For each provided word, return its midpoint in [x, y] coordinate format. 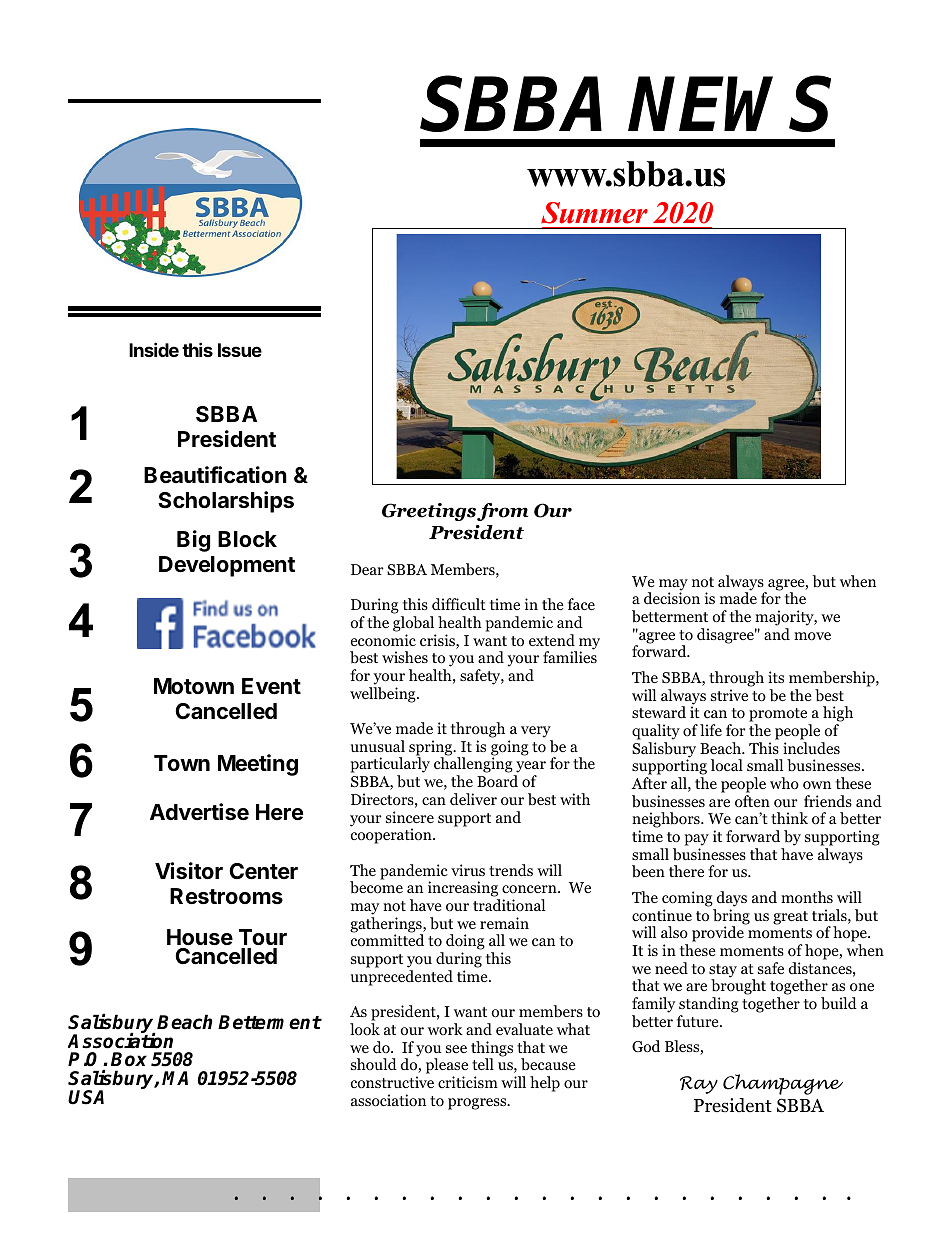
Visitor [189, 871]
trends [511, 870]
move [812, 636]
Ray [699, 1085]
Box [129, 1059]
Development [227, 566]
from [502, 512]
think [789, 818]
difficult [459, 604]
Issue [240, 350]
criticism [468, 1082]
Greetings [429, 512]
